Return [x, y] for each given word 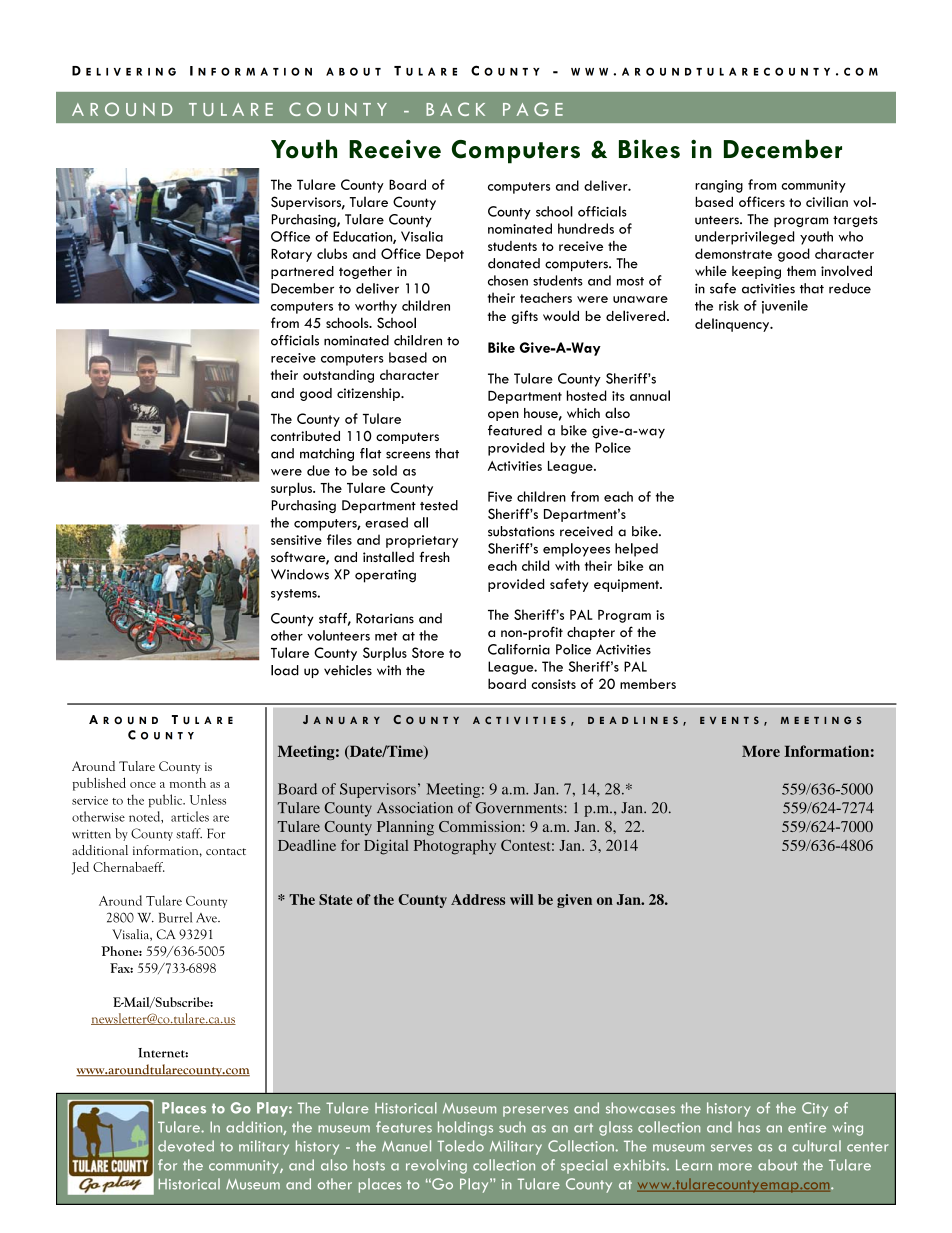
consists [553, 684]
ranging [719, 186]
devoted [186, 1146]
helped [636, 550]
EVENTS [729, 720]
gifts [524, 317]
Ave [207, 918]
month [188, 783]
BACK [455, 109]
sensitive [296, 540]
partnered [302, 272]
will [521, 899]
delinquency [733, 325]
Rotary [291, 255]
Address [478, 899]
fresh [434, 556]
